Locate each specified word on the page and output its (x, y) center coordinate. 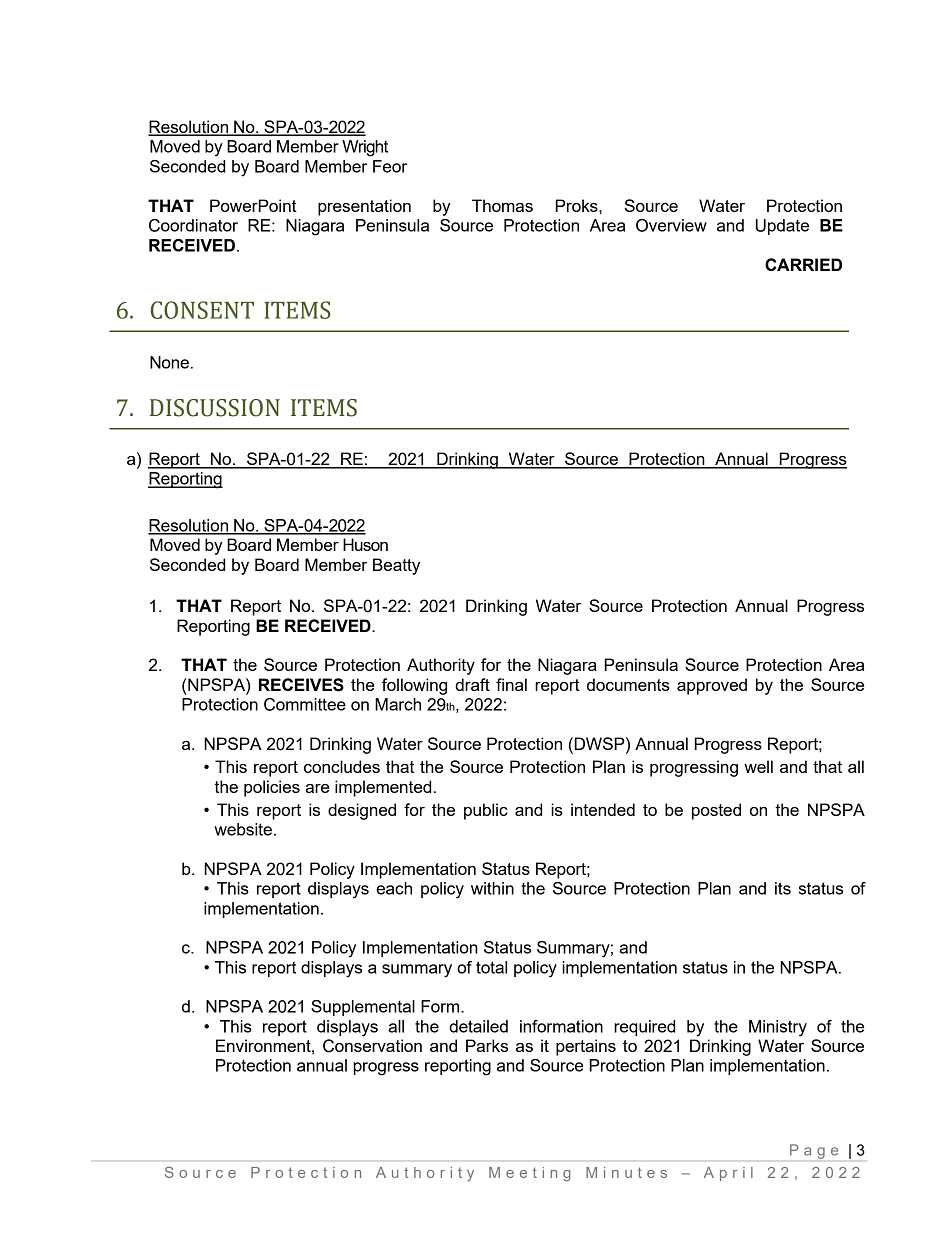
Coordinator (193, 225)
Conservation (372, 1046)
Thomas (502, 205)
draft (472, 684)
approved (712, 686)
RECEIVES (301, 685)
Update (782, 227)
